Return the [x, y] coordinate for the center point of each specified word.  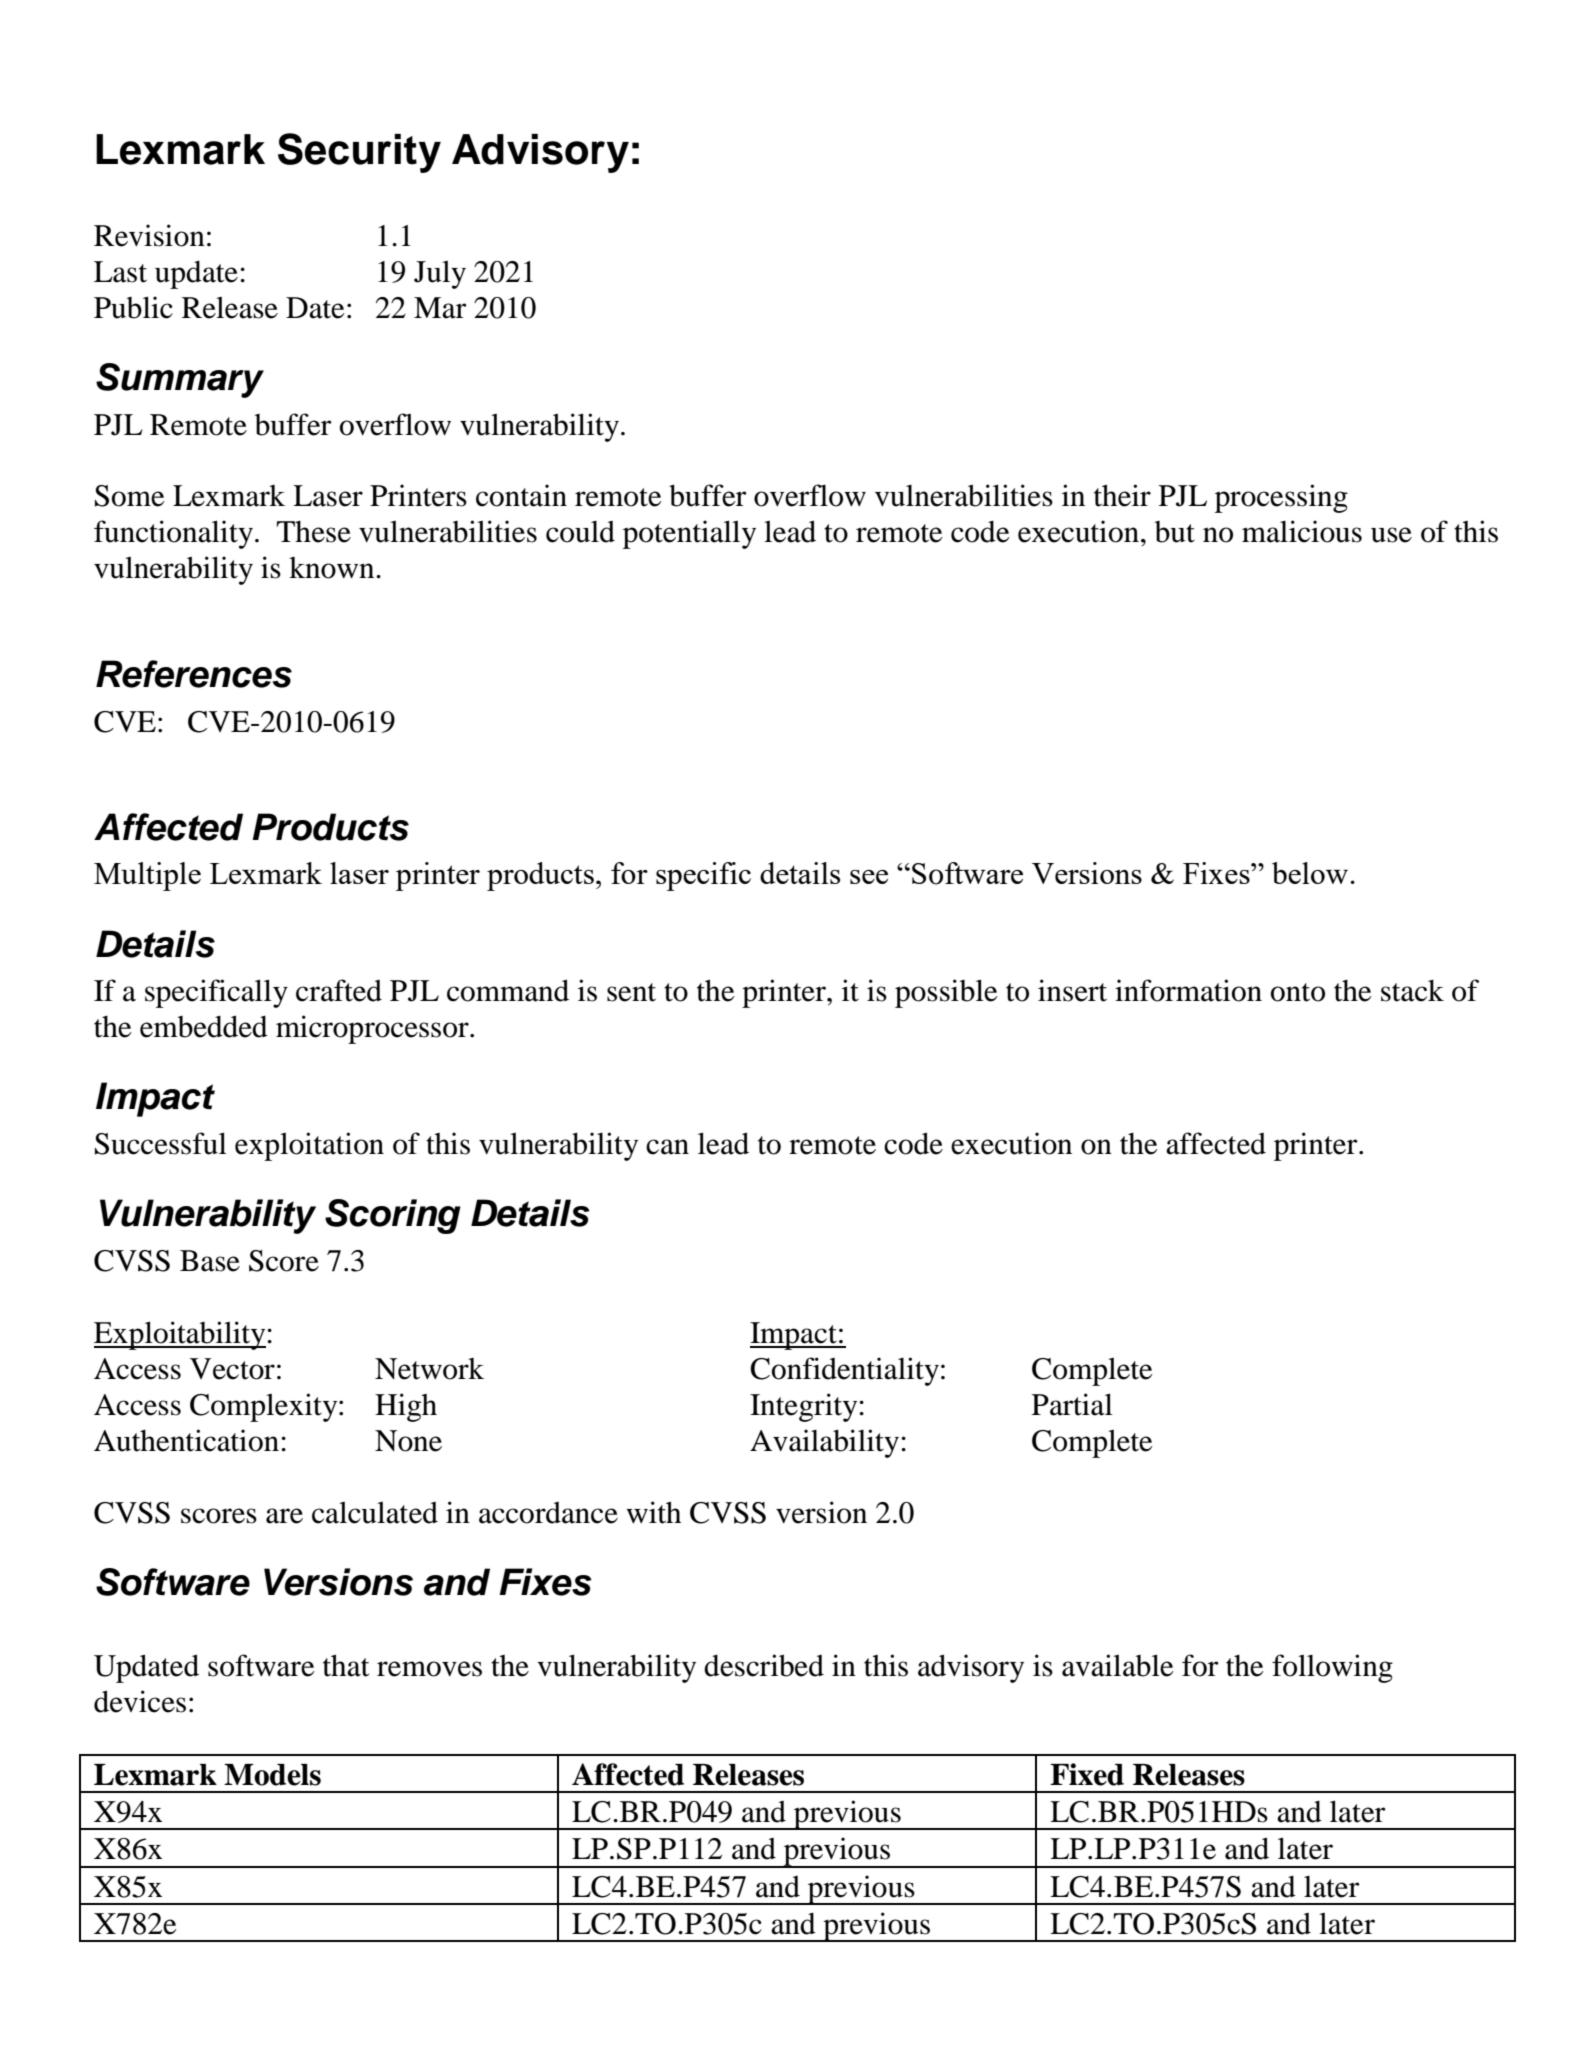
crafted [339, 990]
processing [1281, 498]
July [440, 274]
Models [272, 1775]
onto [1298, 992]
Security [359, 153]
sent [631, 992]
